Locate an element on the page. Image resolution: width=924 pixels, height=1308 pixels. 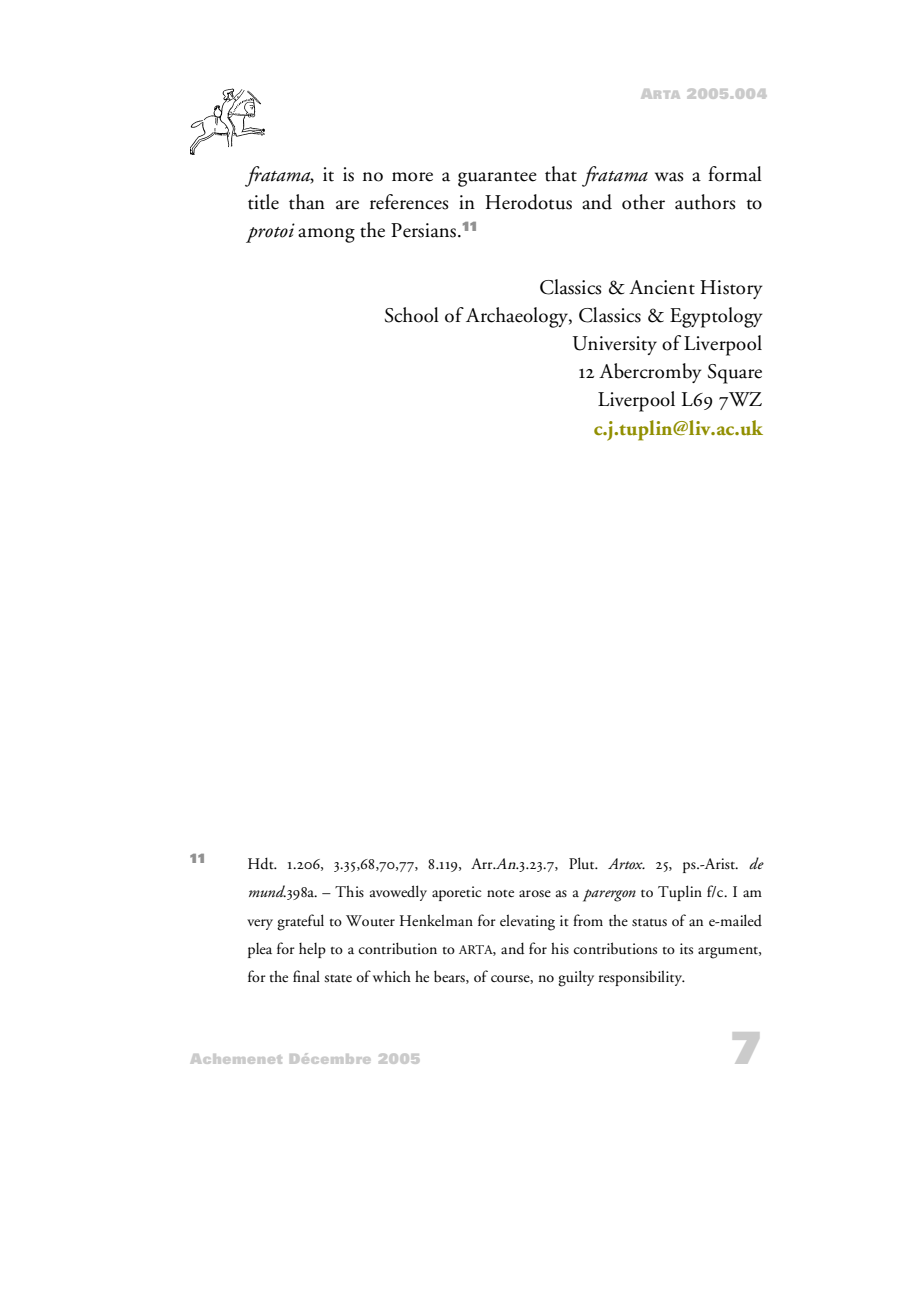
This is located at coordinates (349, 891).
